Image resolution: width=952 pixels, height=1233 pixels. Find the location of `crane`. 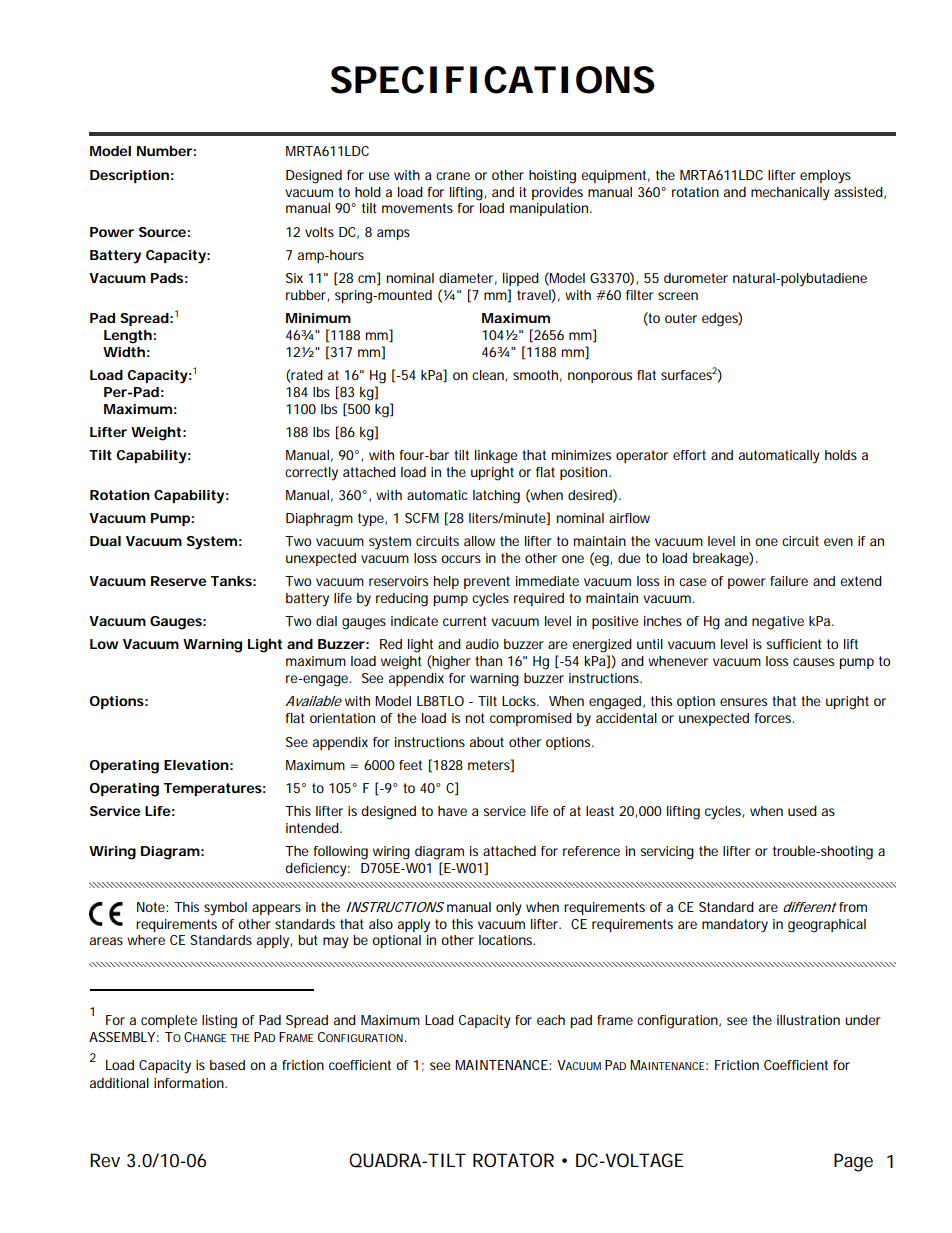

crane is located at coordinates (453, 176).
